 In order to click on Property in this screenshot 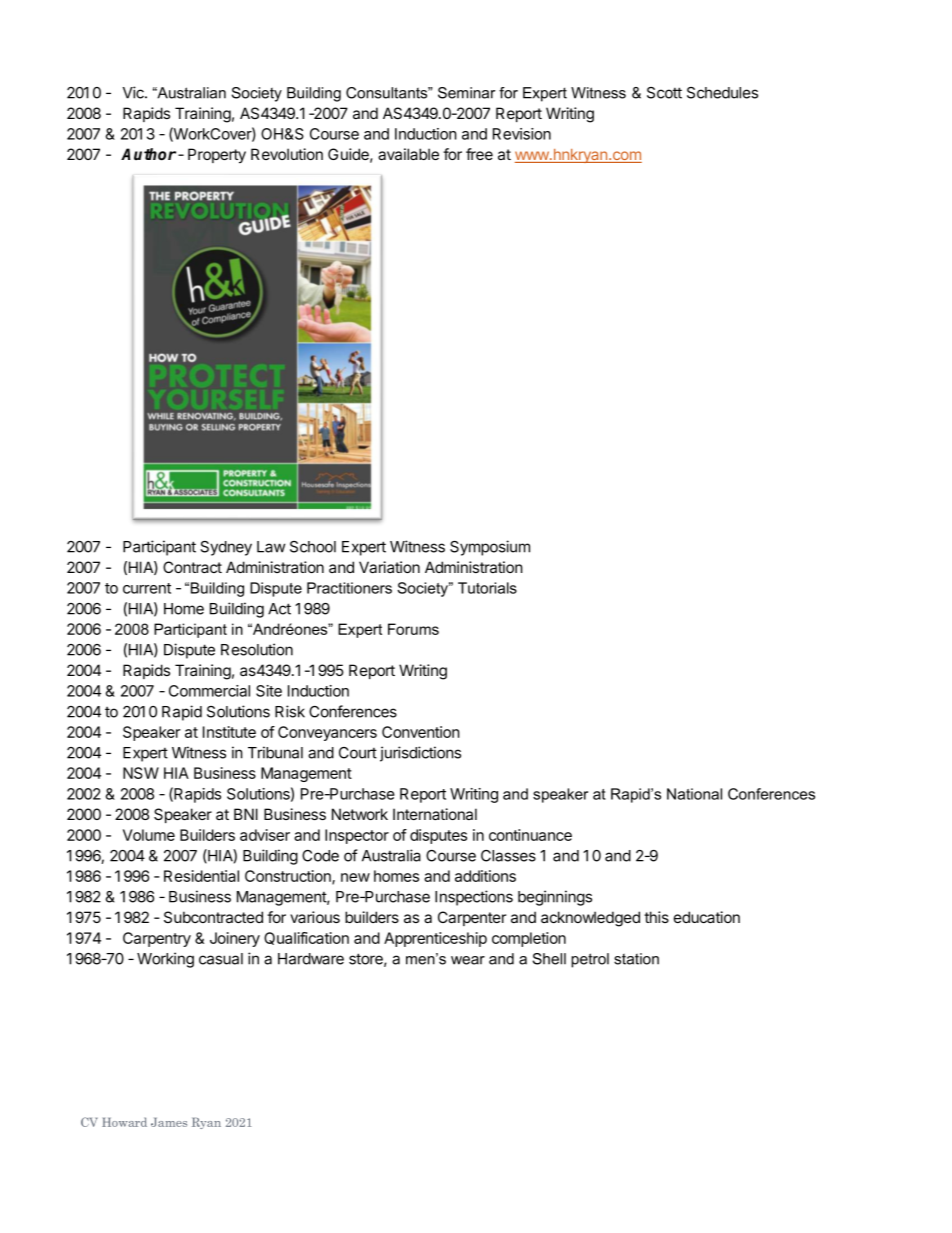, I will do `click(217, 156)`.
